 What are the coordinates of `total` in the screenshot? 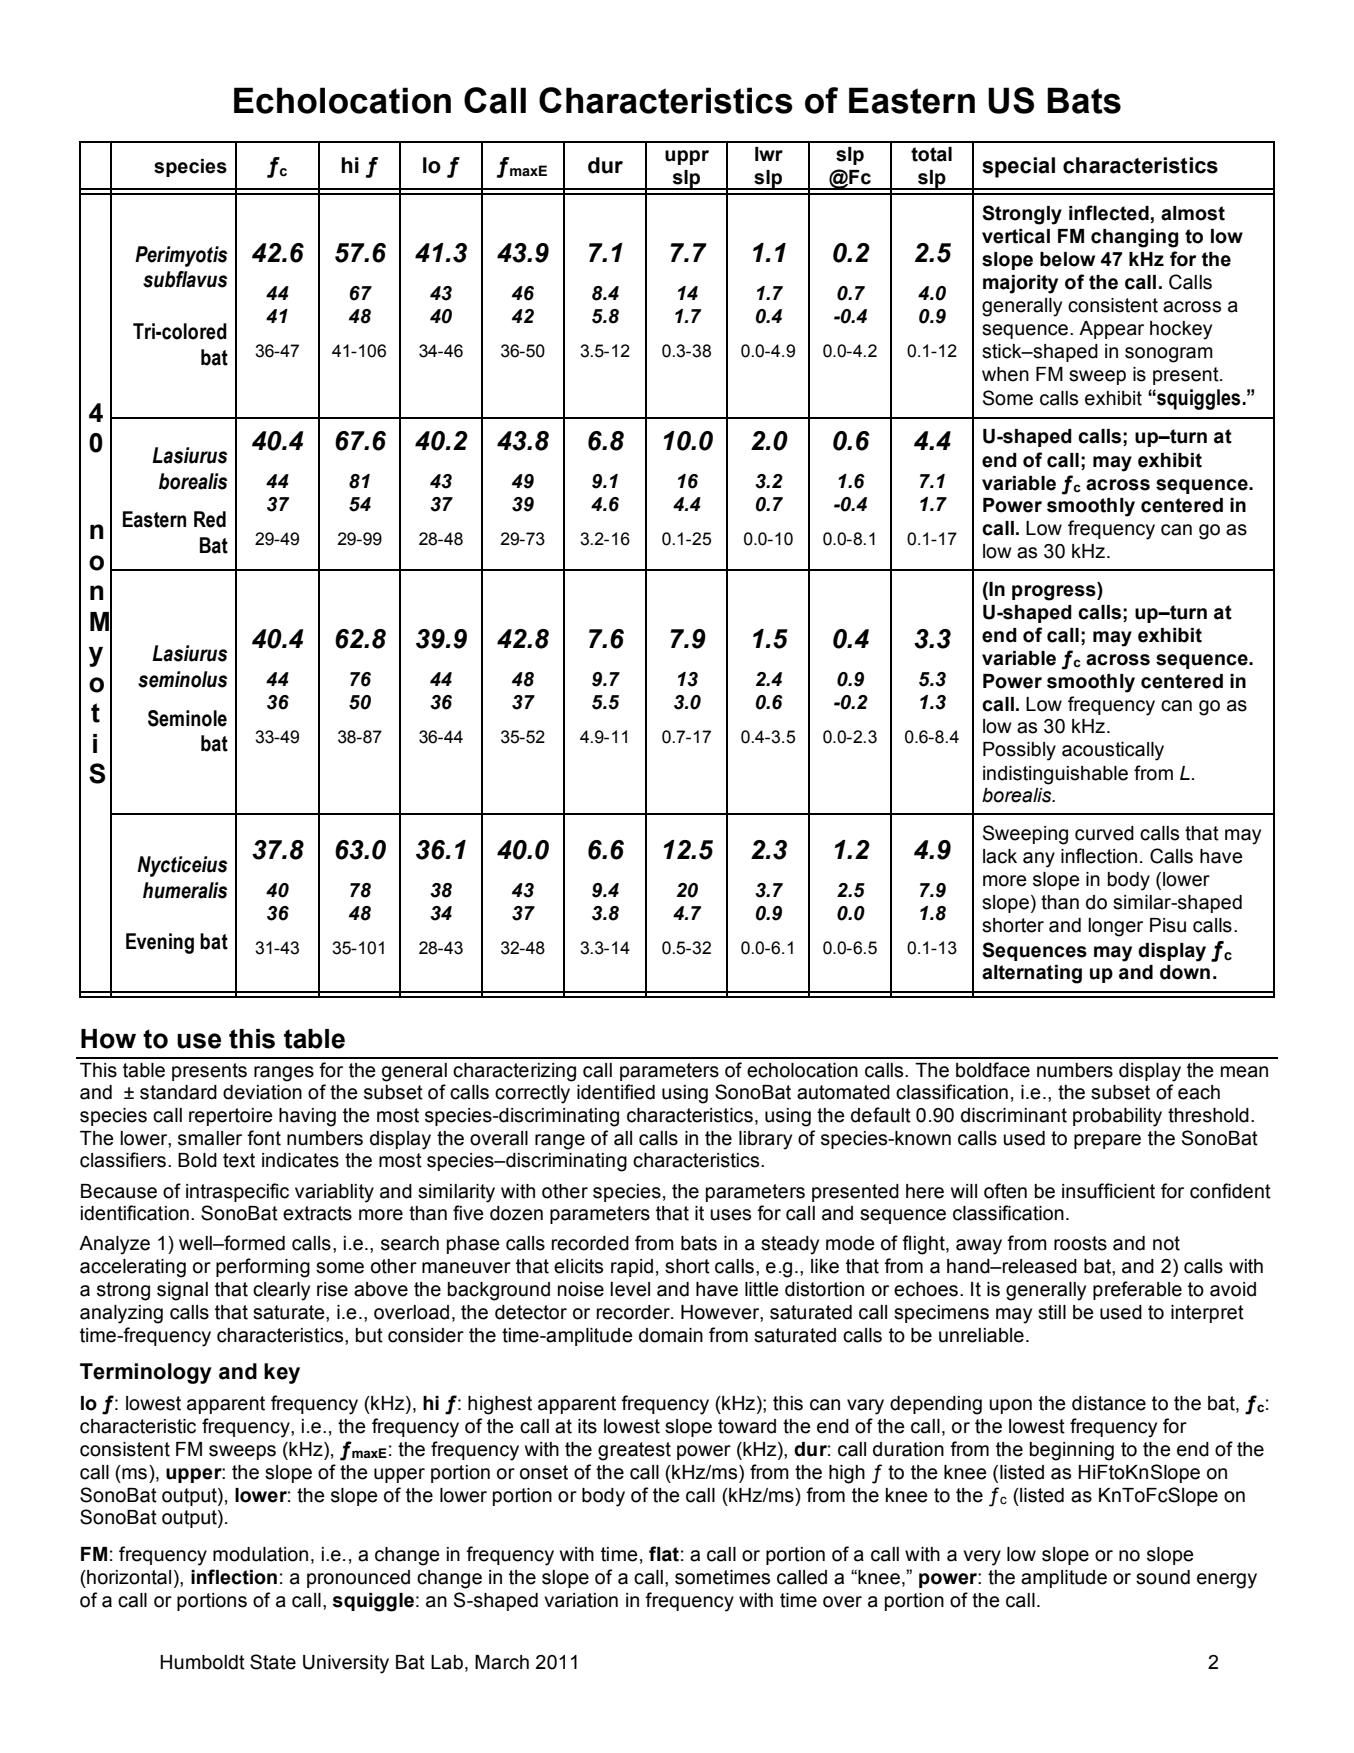 It's located at (931, 154).
